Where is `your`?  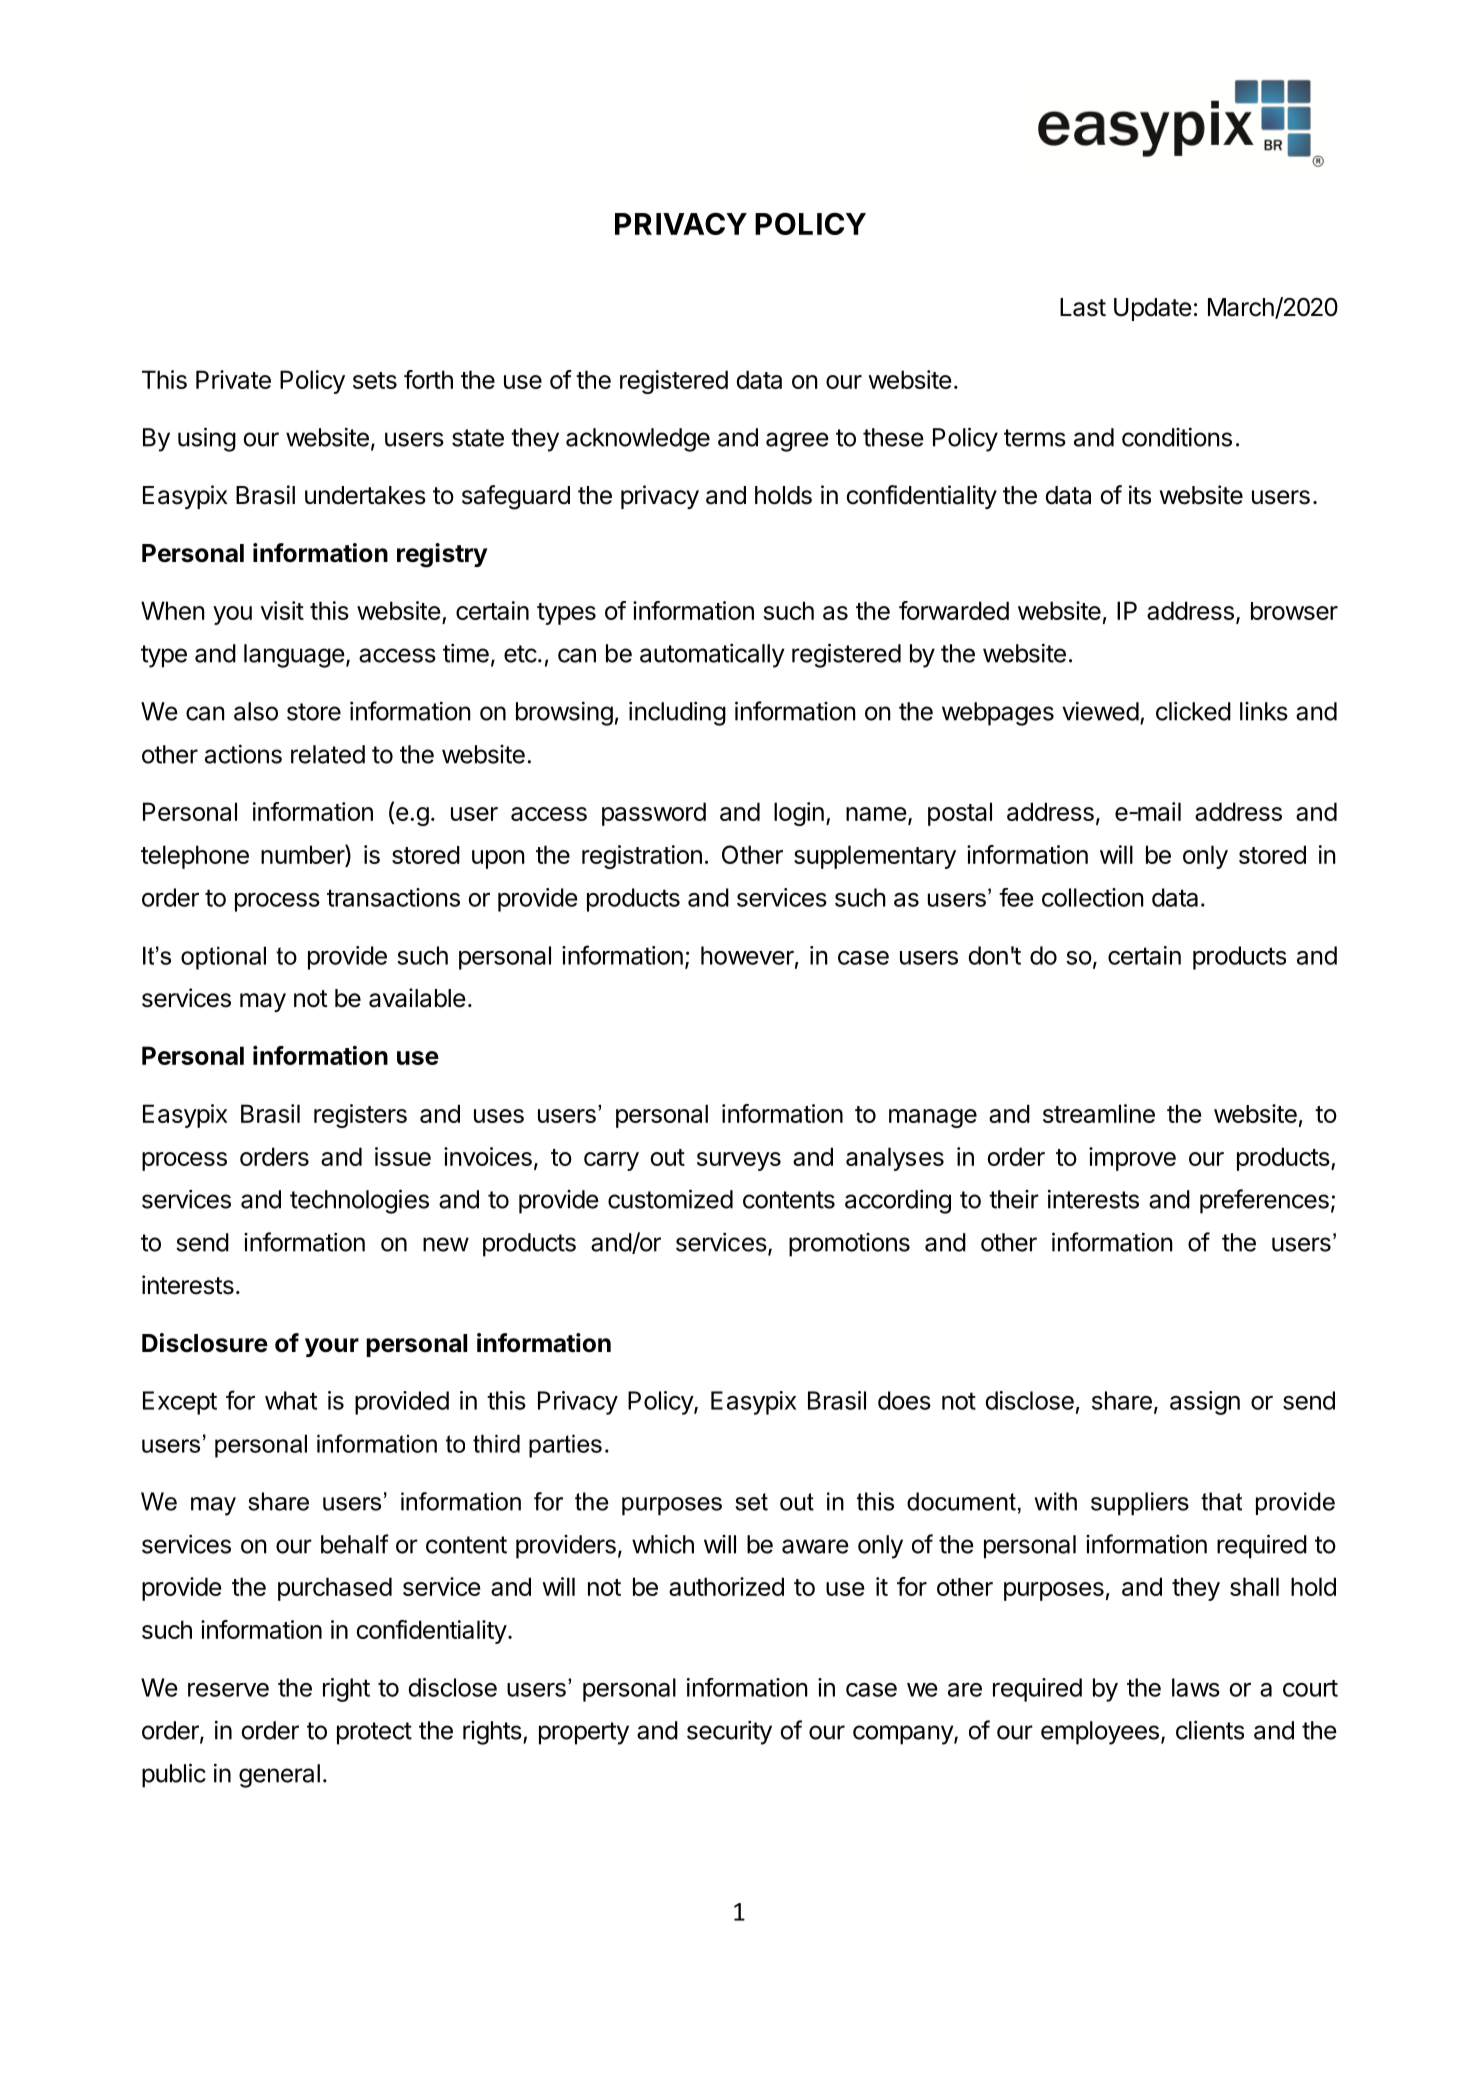 your is located at coordinates (332, 1347).
